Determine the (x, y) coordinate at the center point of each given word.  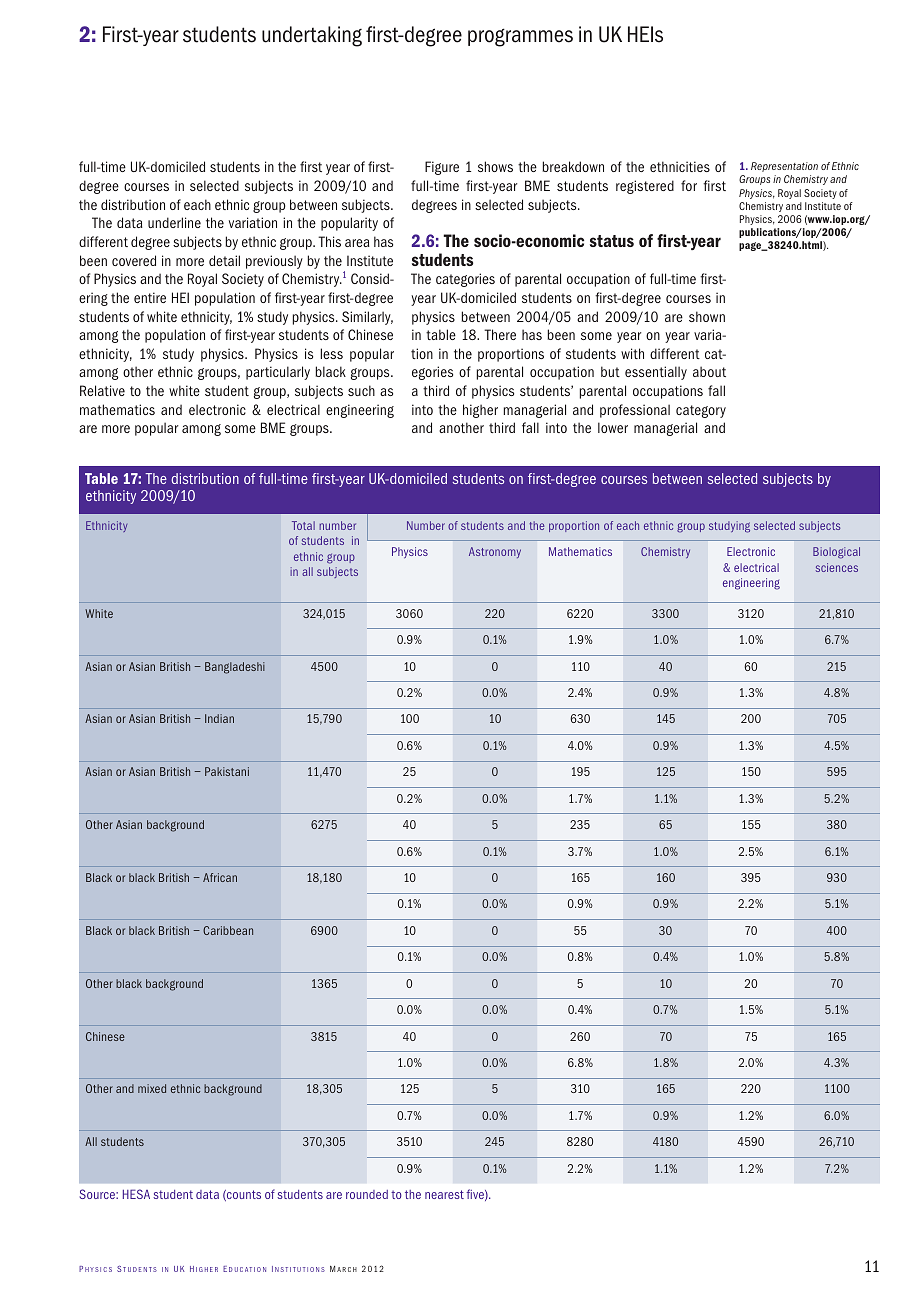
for (689, 185)
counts (243, 1195)
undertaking (312, 36)
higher (480, 411)
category (701, 411)
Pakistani (227, 771)
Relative (102, 390)
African (220, 877)
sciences (837, 567)
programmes (520, 37)
